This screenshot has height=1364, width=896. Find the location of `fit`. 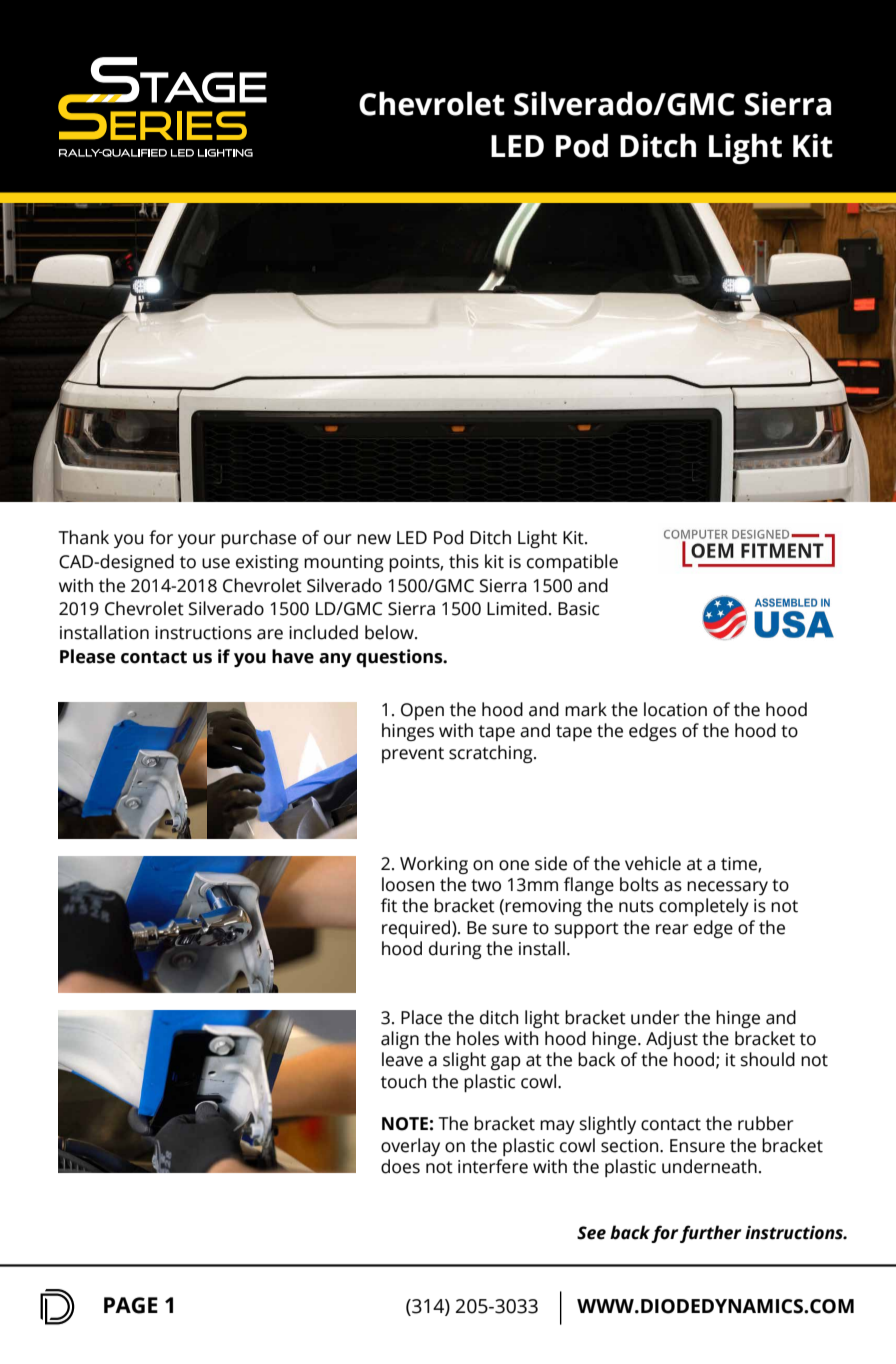

fit is located at coordinates (389, 905).
